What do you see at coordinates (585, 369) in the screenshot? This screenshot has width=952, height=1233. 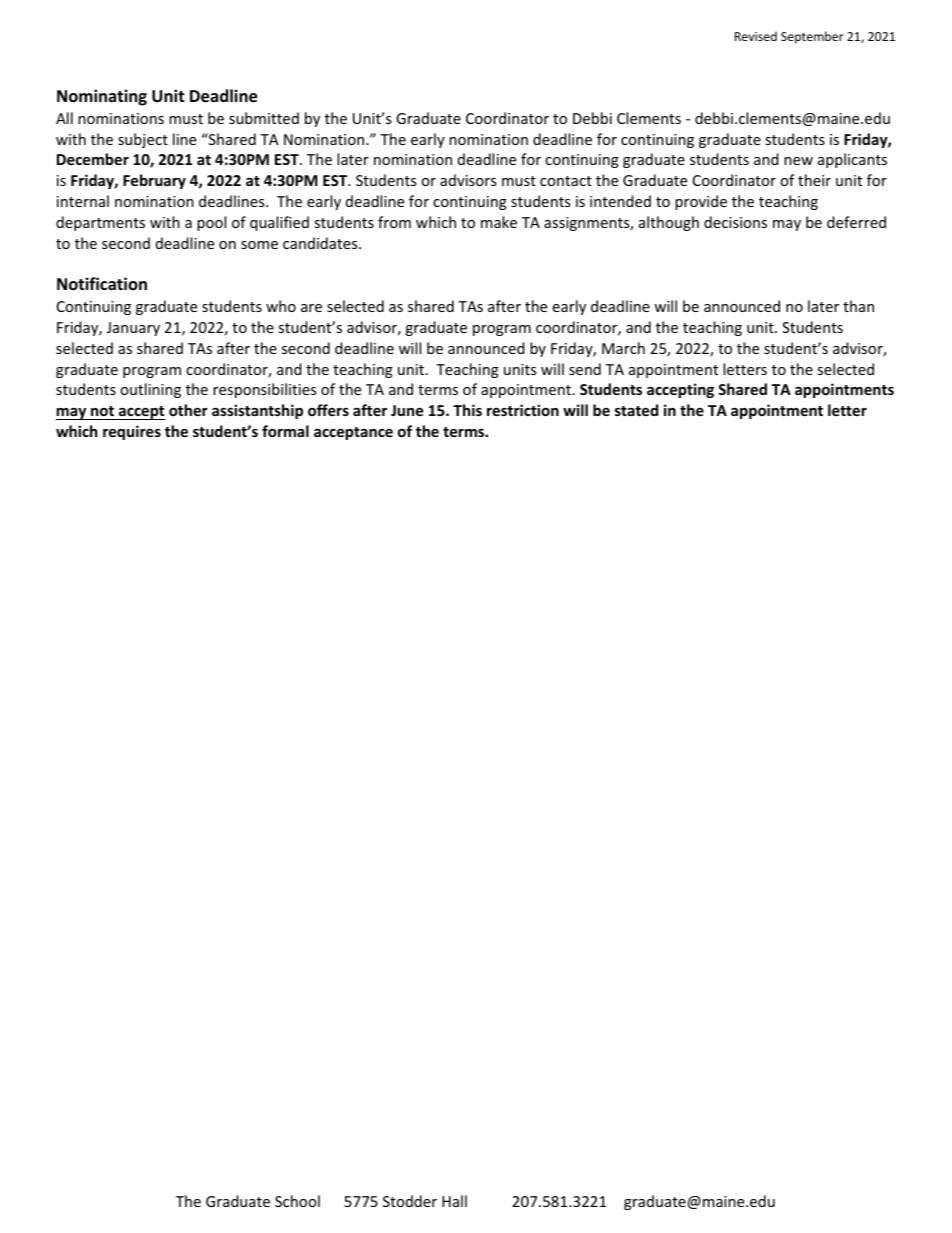 I see `send` at bounding box center [585, 369].
